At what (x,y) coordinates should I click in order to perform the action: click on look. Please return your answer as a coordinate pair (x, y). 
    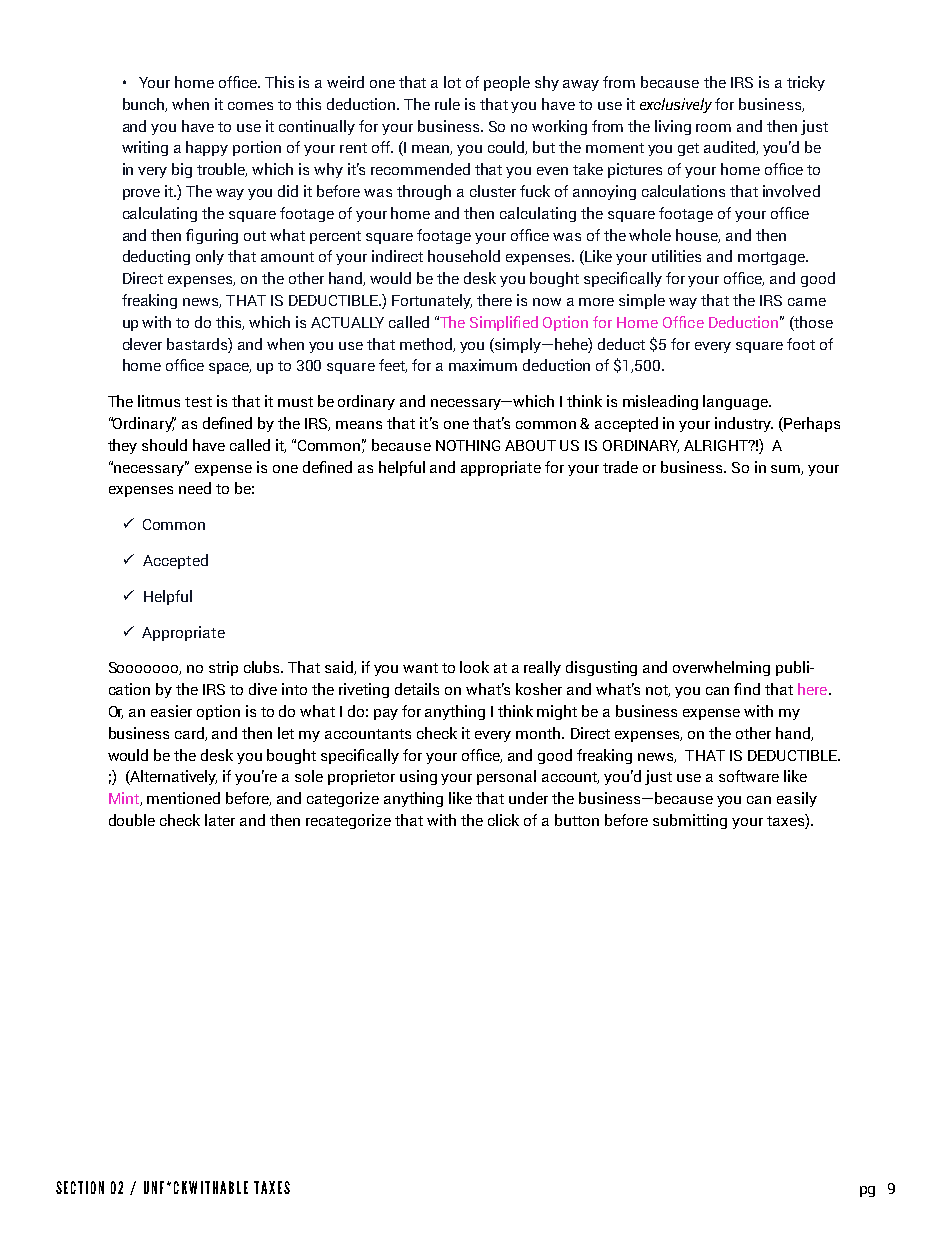
    Looking at the image, I should click on (474, 667).
